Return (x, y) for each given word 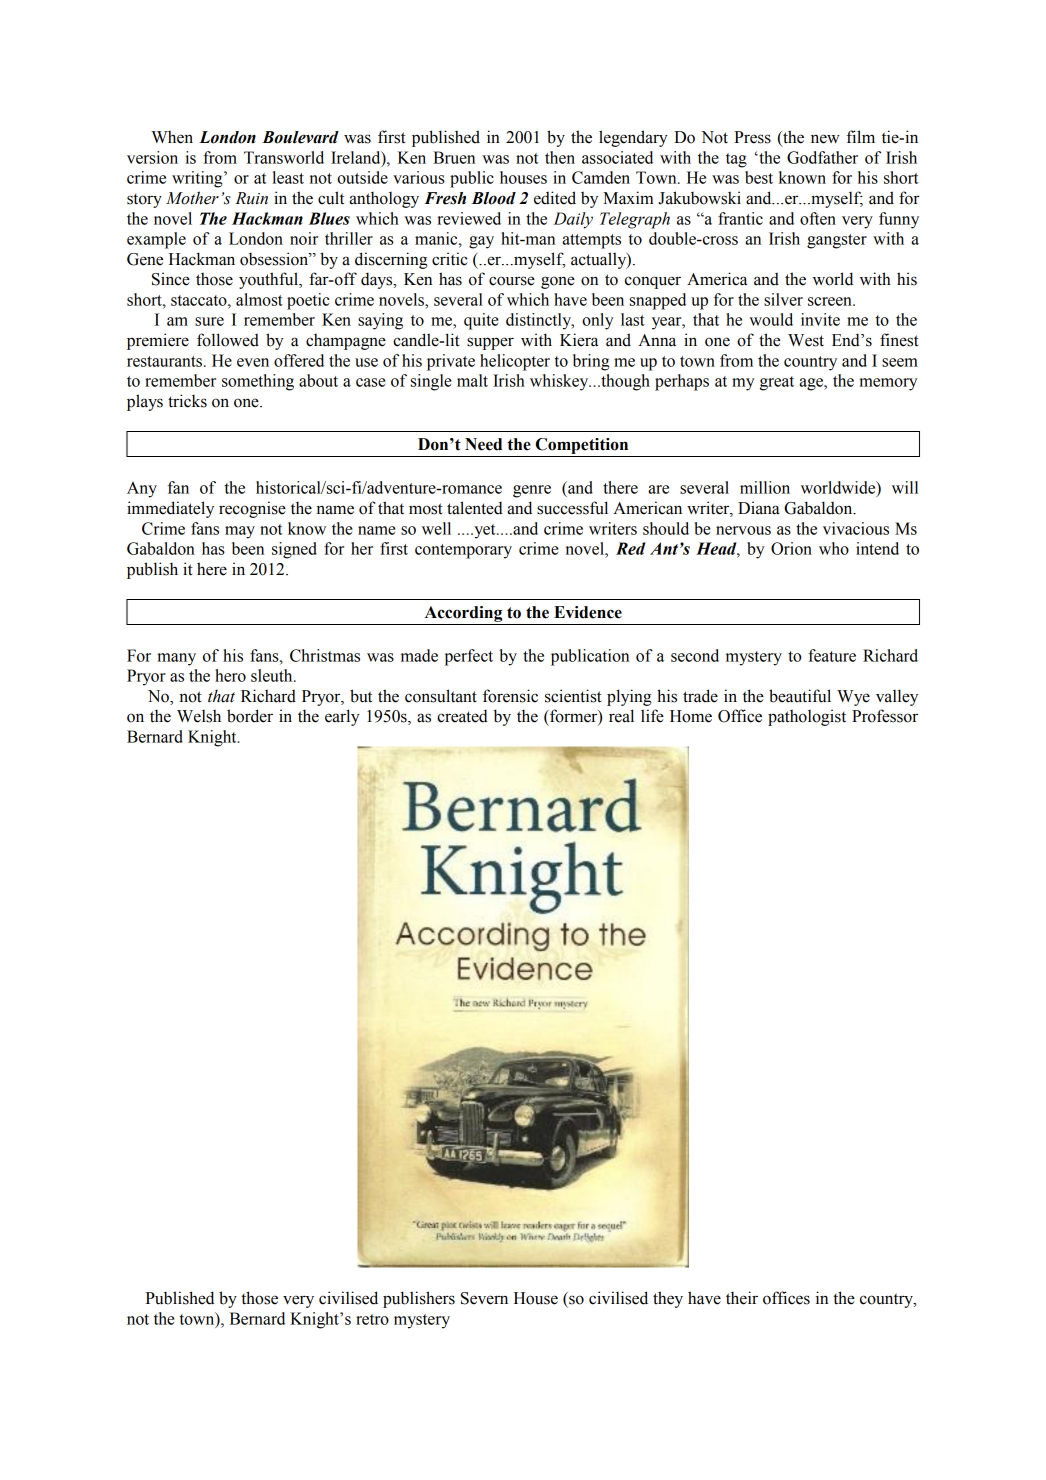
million (765, 487)
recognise (252, 509)
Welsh (199, 716)
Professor (885, 716)
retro (372, 1319)
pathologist (807, 717)
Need (483, 444)
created (462, 716)
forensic (510, 696)
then (560, 157)
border (250, 716)
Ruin (251, 198)
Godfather (822, 157)
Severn (484, 1298)
